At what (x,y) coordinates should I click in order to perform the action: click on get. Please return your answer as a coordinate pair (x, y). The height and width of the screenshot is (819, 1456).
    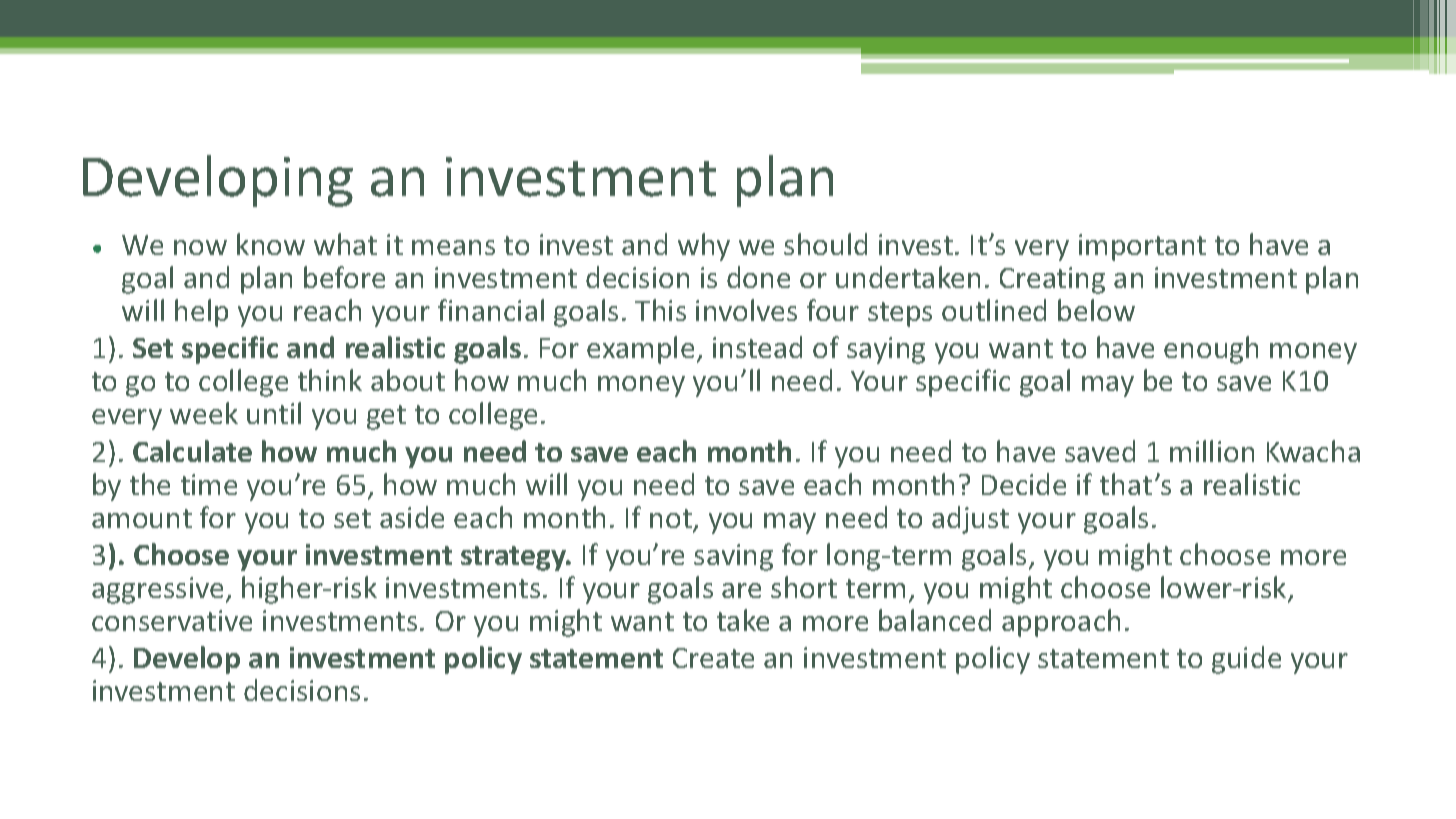
    Looking at the image, I should click on (386, 417).
